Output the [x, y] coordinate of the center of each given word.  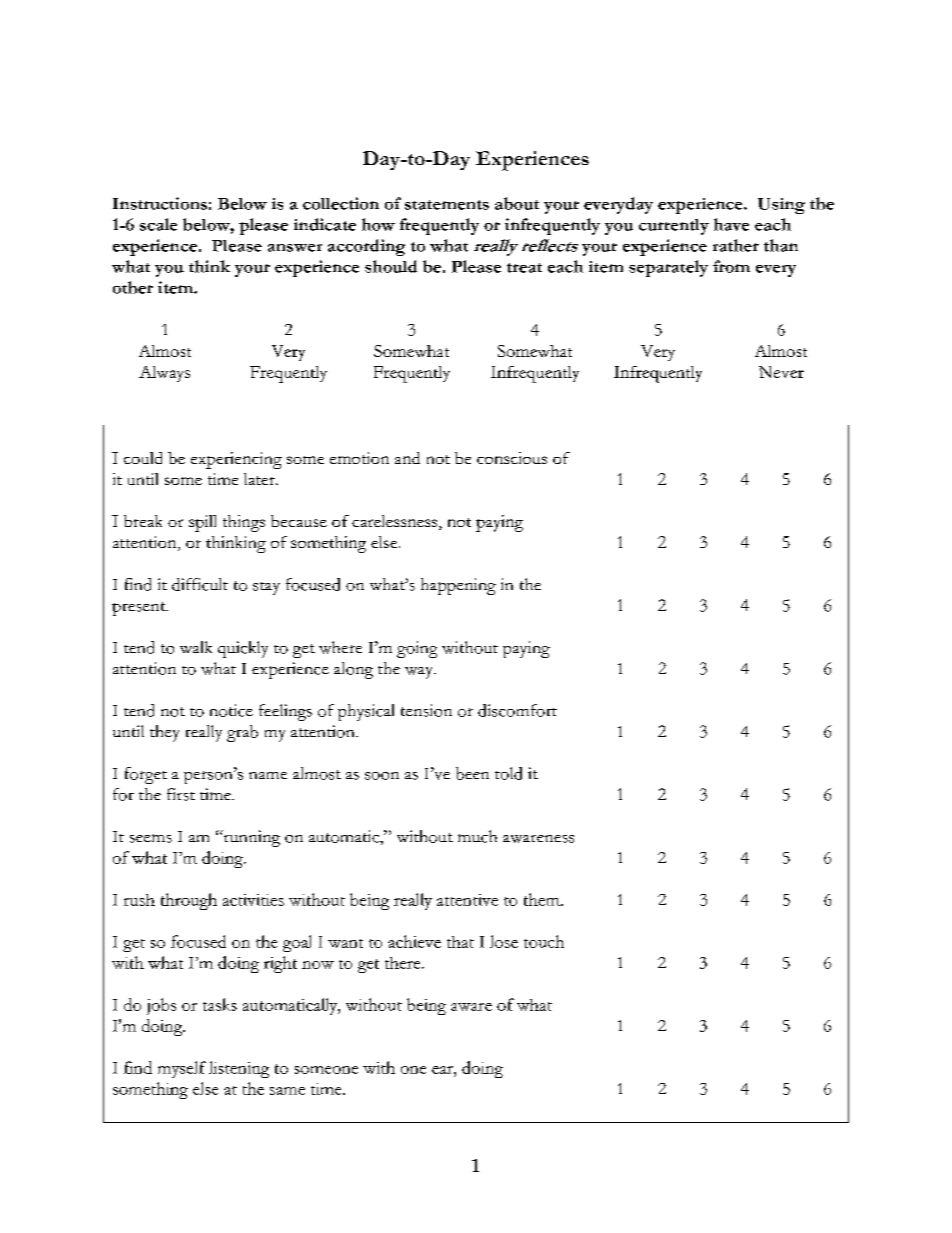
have [731, 224]
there [404, 963]
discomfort [517, 710]
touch [544, 941]
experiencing [236, 460]
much [477, 836]
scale [158, 224]
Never [781, 372]
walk [196, 647]
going [417, 649]
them [543, 899]
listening [239, 1069]
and [407, 458]
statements [447, 205]
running [250, 838]
